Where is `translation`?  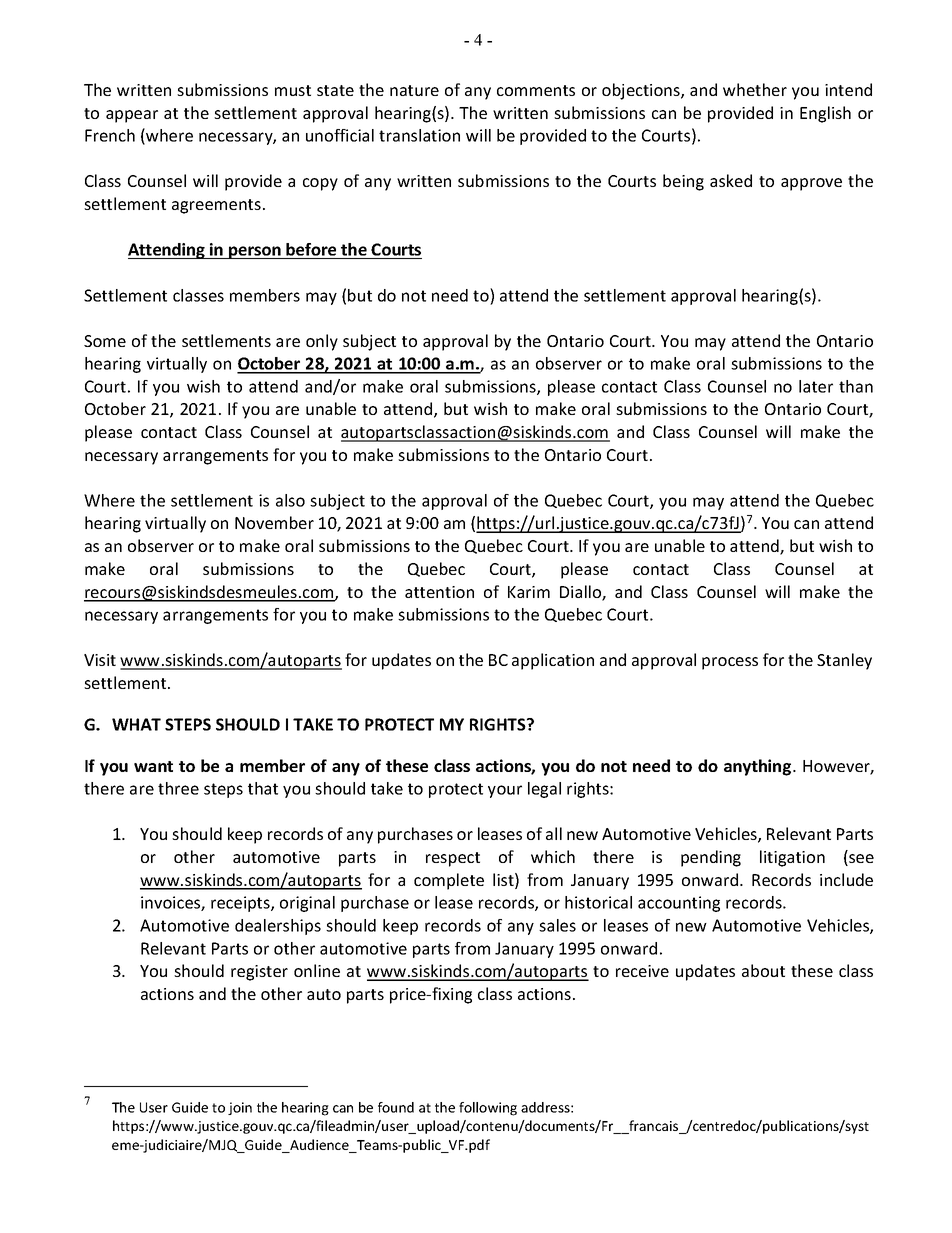
translation is located at coordinates (419, 135).
